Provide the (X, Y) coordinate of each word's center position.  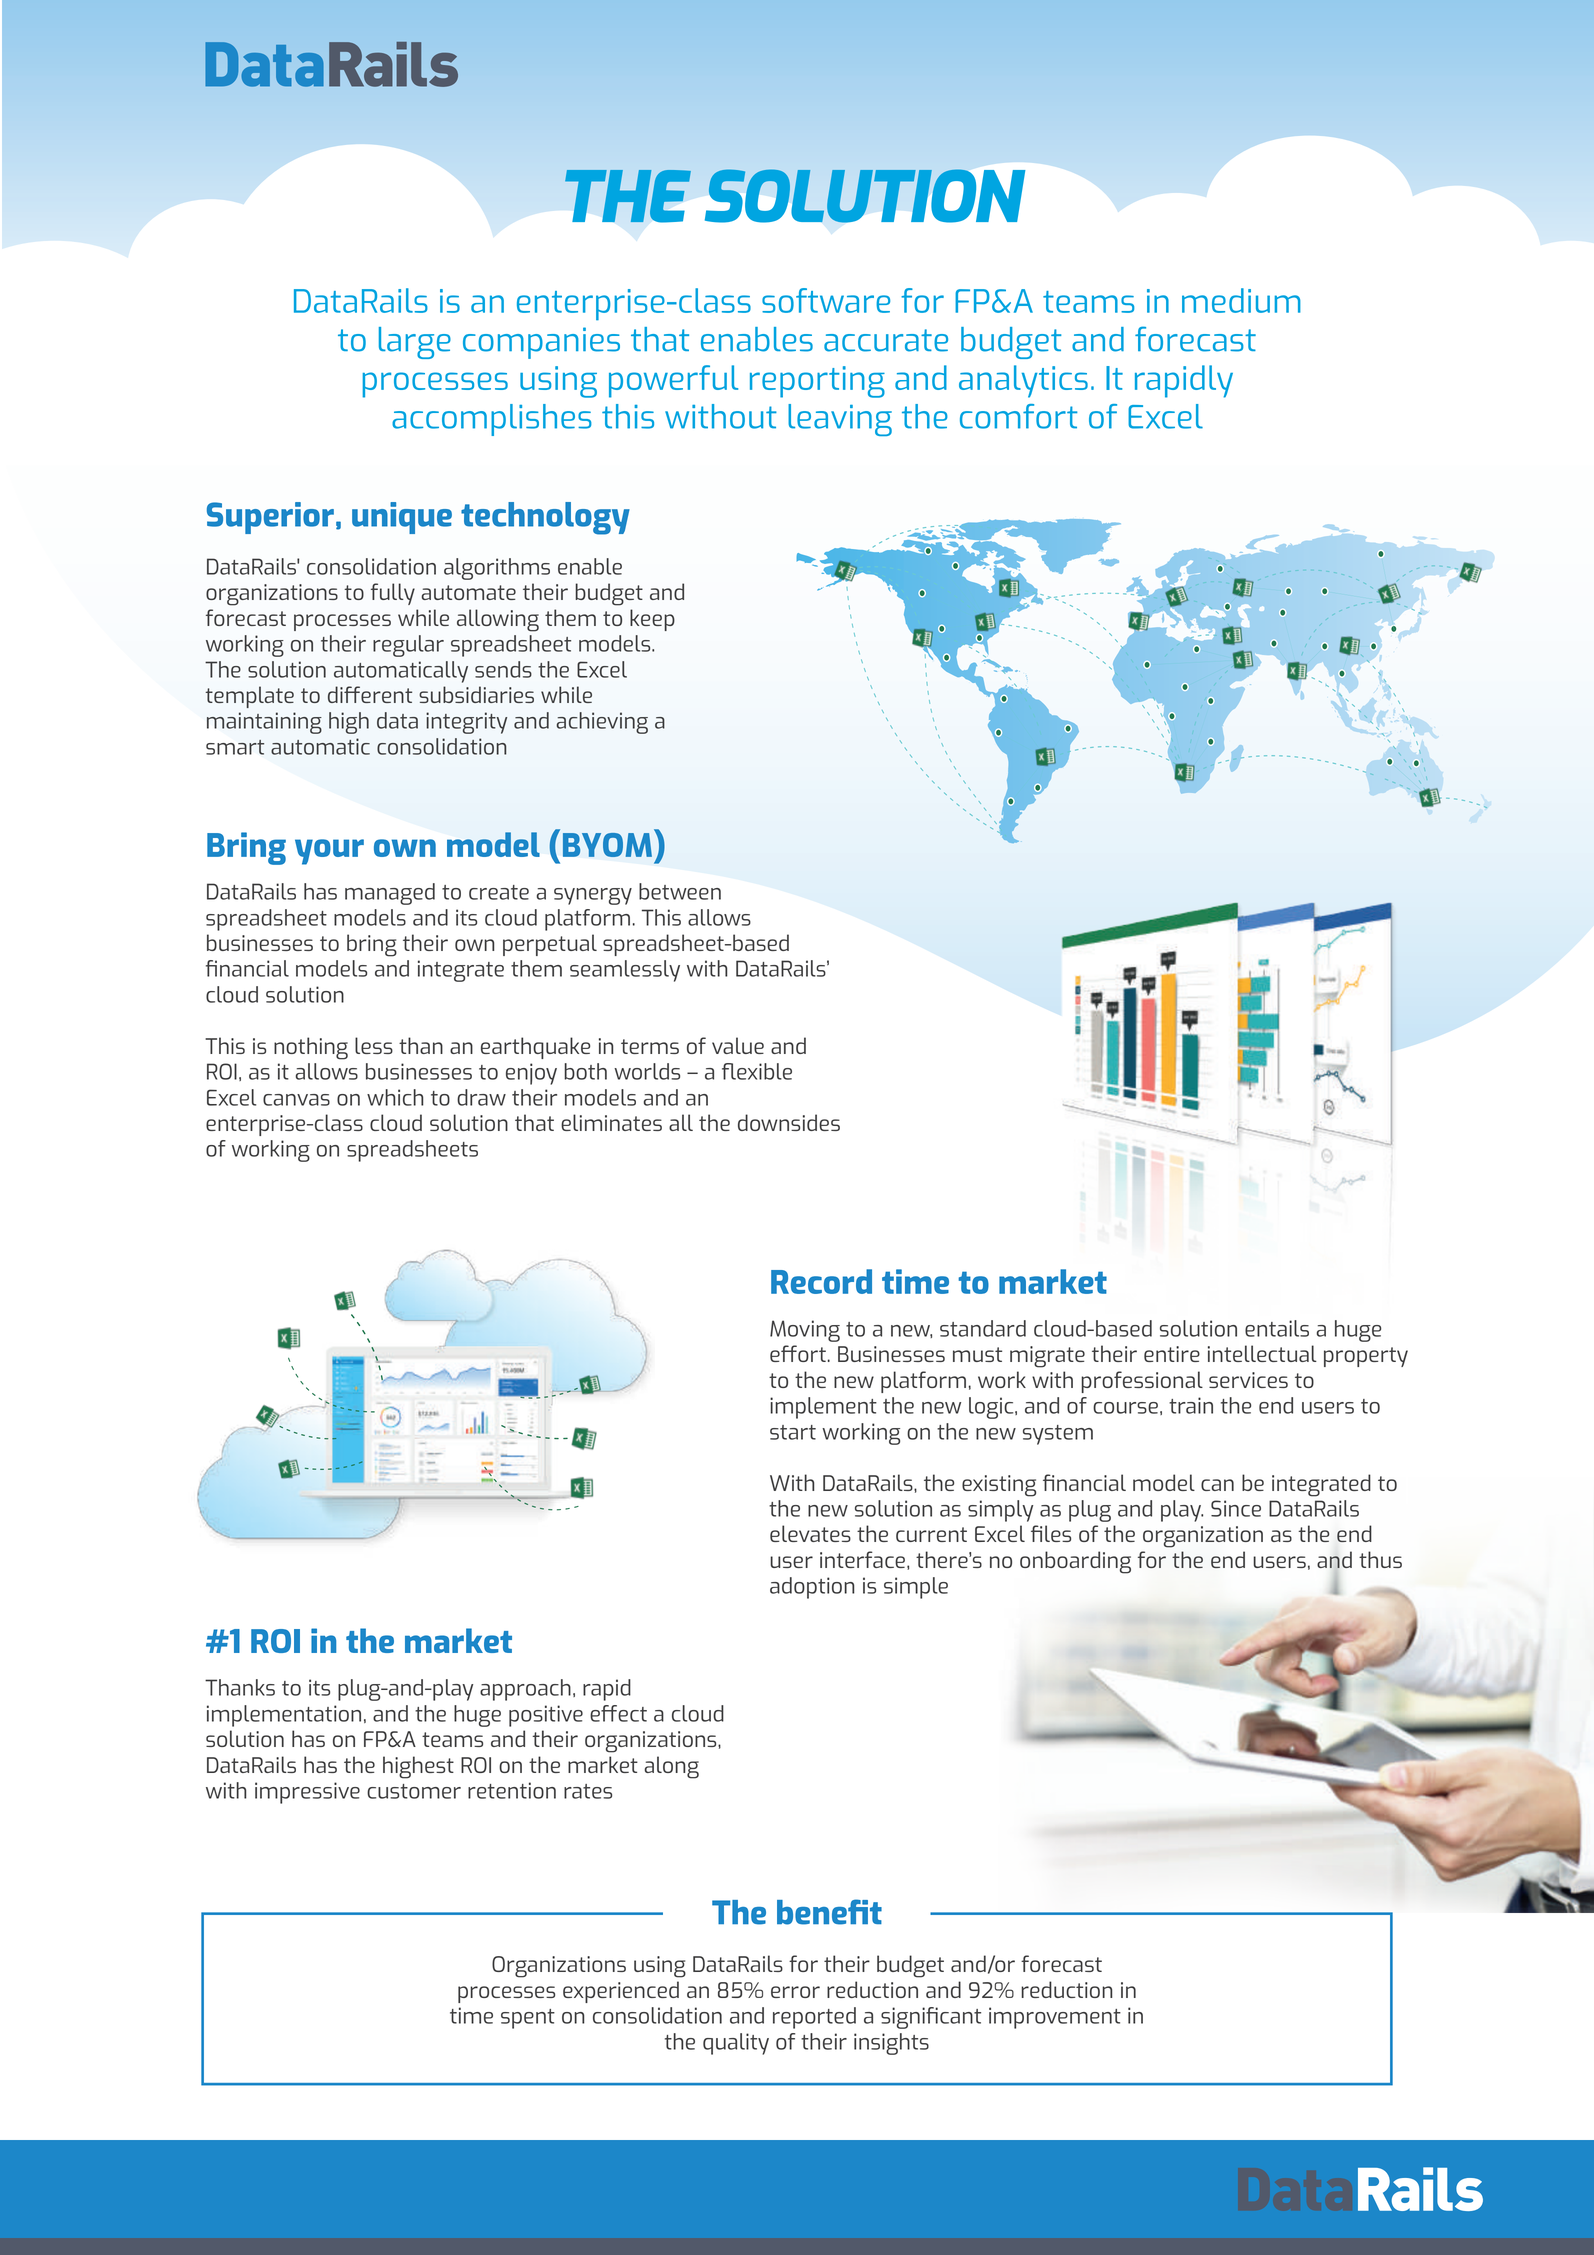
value (738, 1045)
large (415, 343)
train (1191, 1405)
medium (1241, 300)
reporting (817, 382)
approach (525, 1690)
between (680, 891)
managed (390, 894)
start (793, 1432)
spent (528, 2019)
